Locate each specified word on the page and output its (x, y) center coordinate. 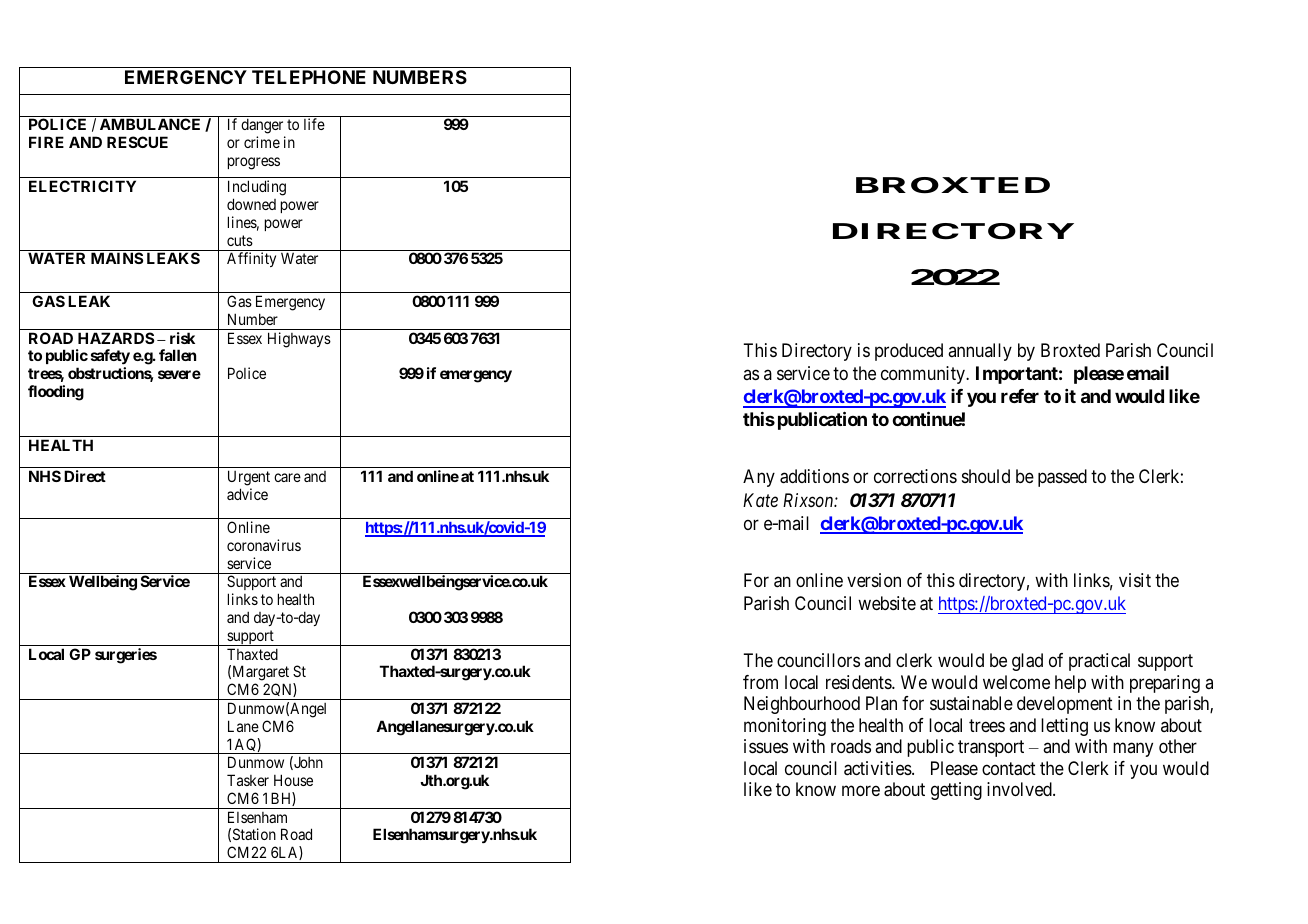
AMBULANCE (150, 124)
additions (814, 476)
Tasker (248, 780)
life (314, 124)
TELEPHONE (309, 77)
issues (766, 746)
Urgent (249, 478)
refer (1020, 396)
